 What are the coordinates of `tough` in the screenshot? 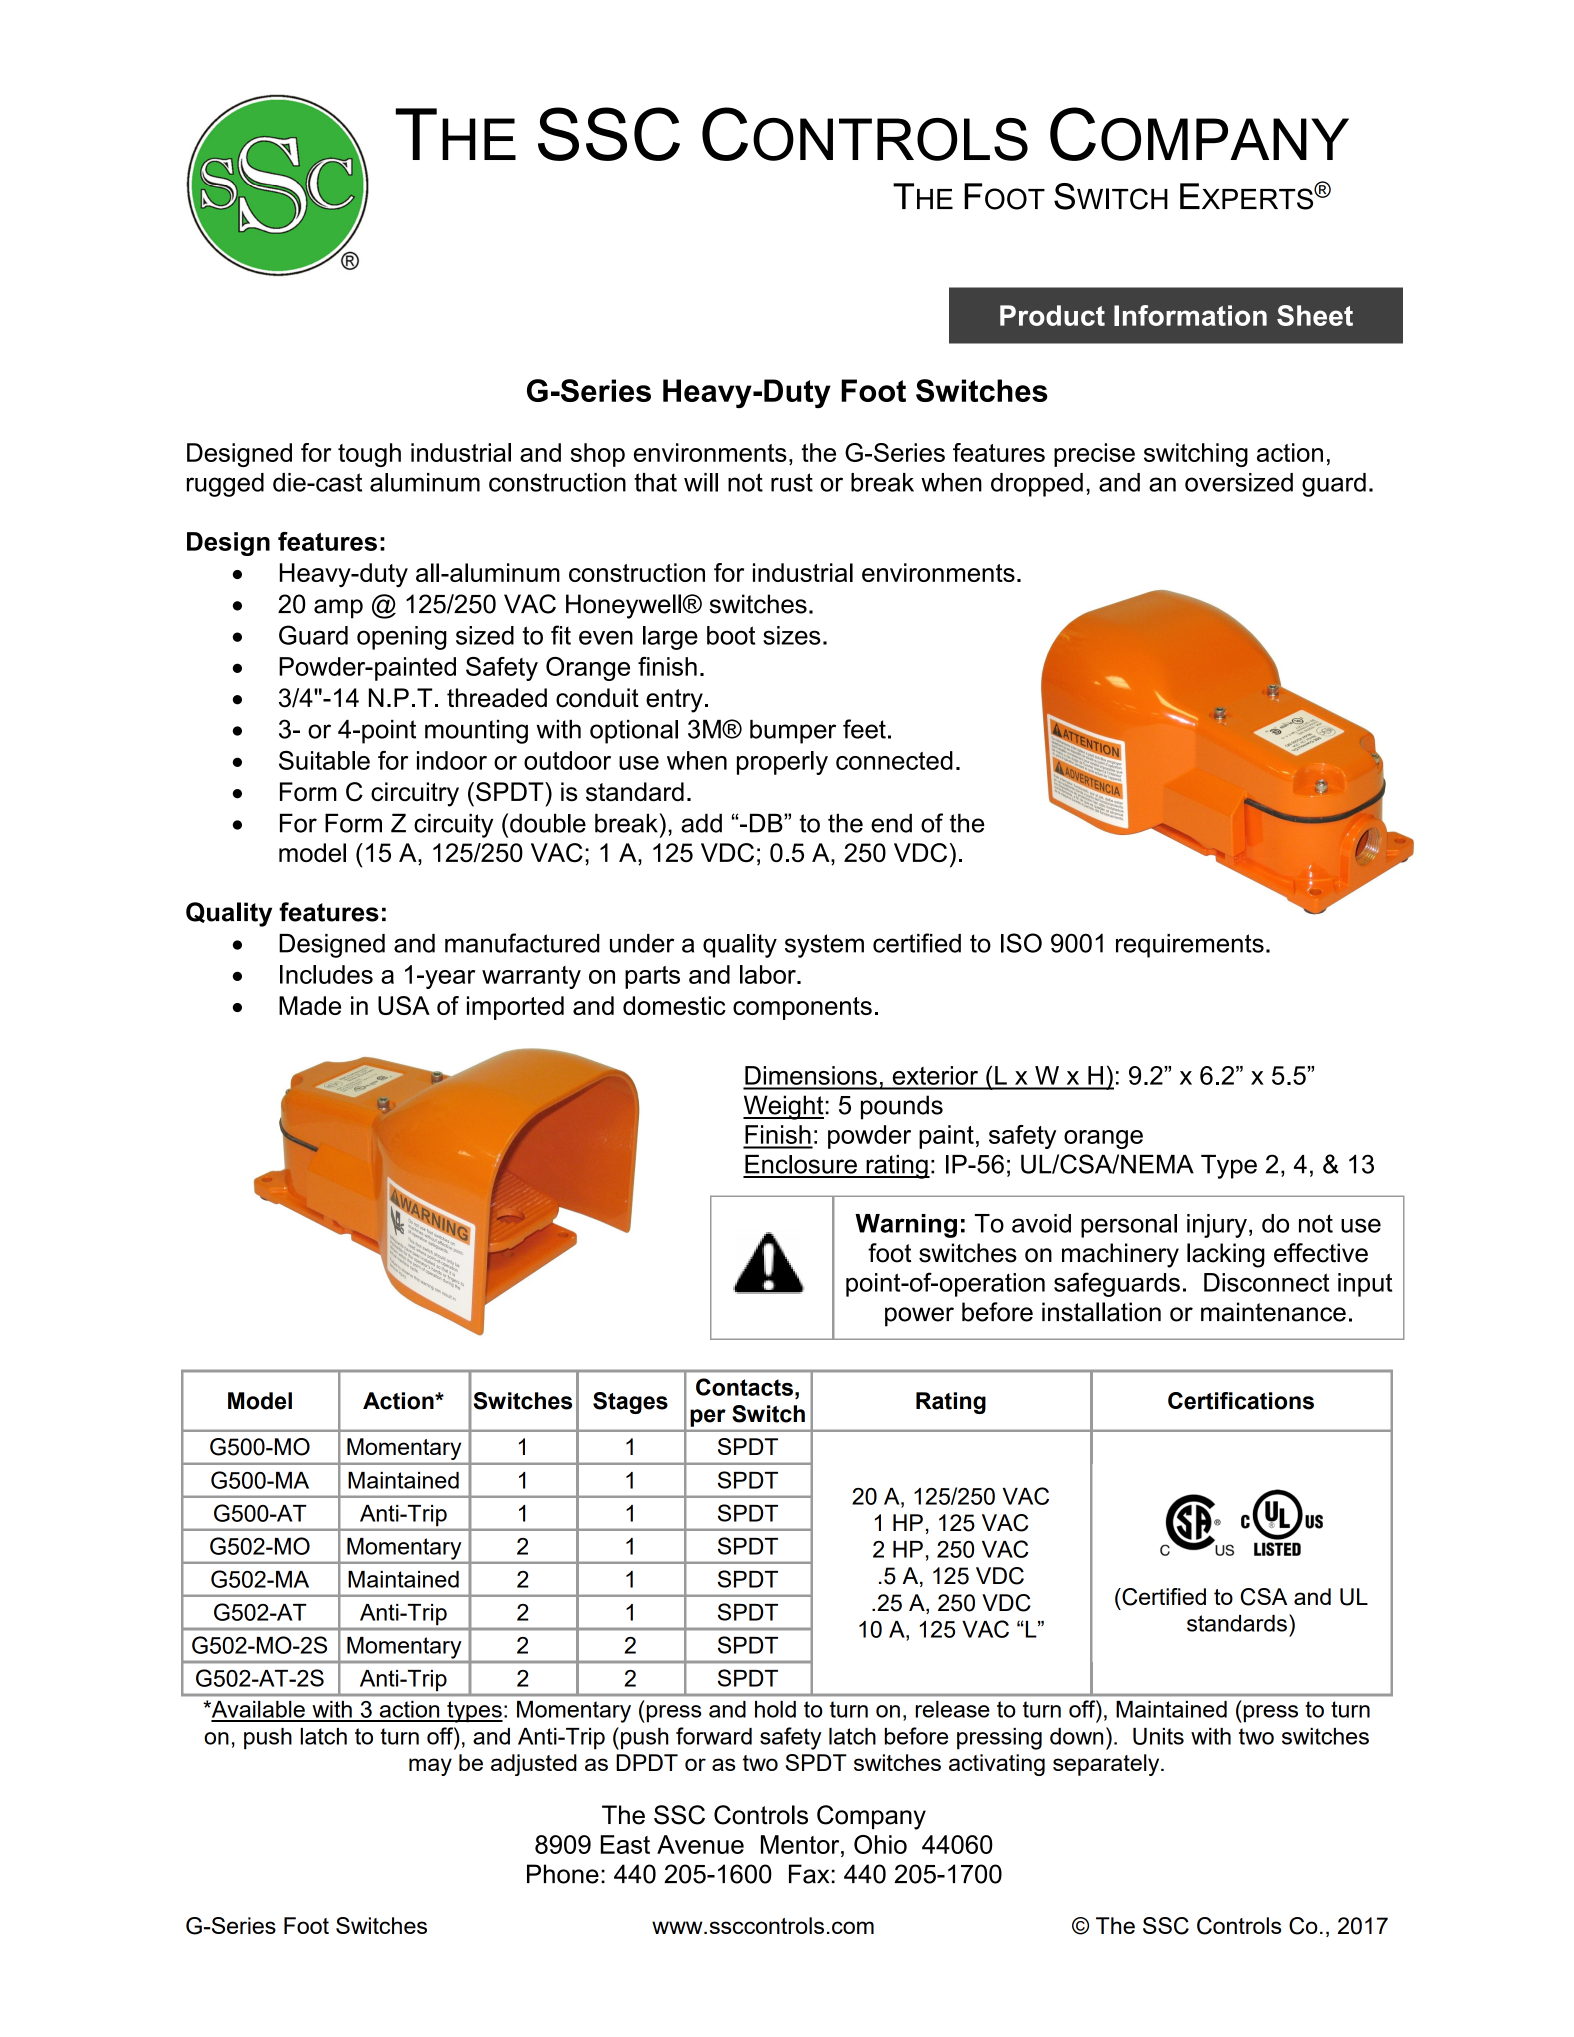 It's located at (369, 455).
